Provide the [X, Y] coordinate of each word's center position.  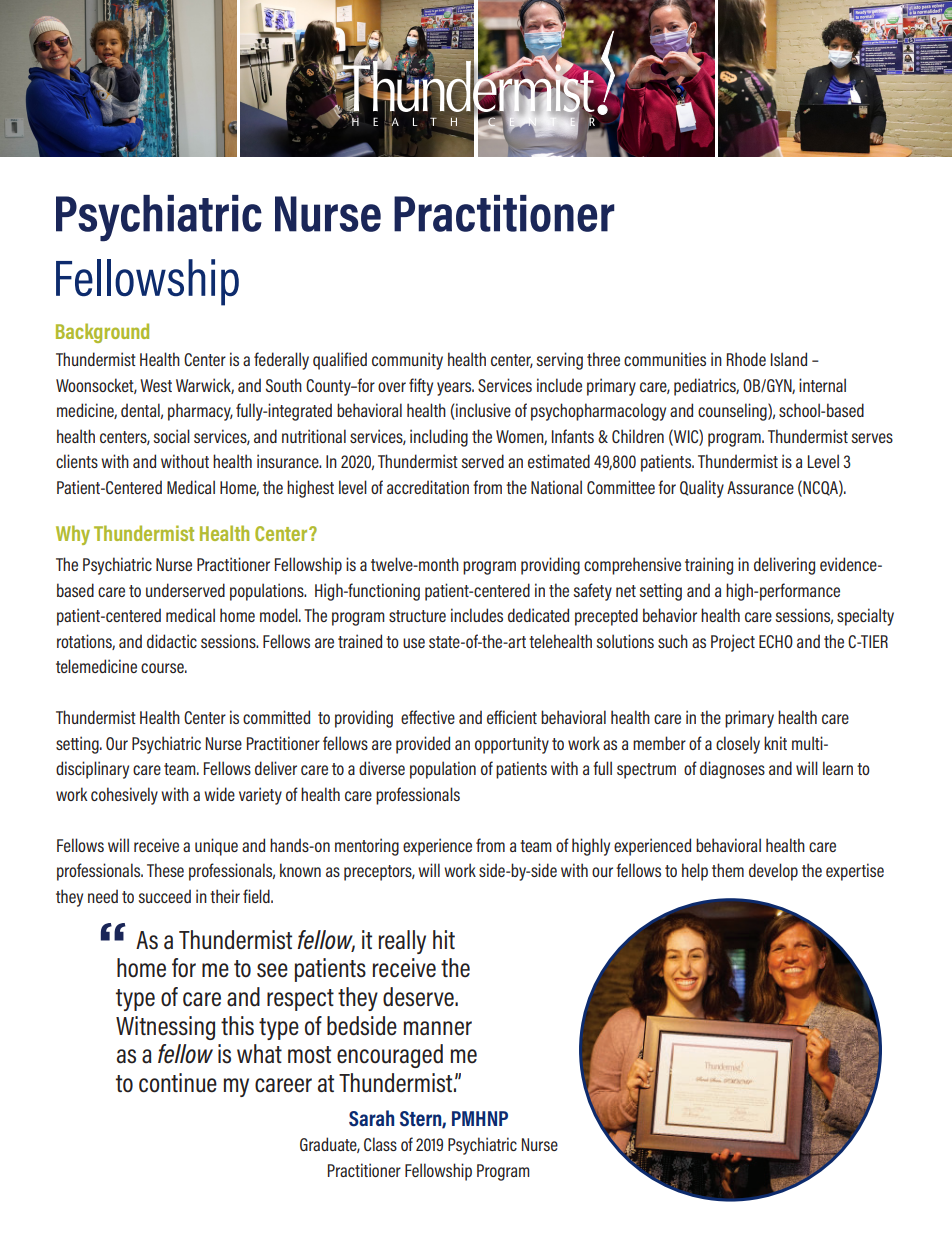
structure [417, 616]
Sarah [371, 1118]
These [165, 870]
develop [773, 872]
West [156, 385]
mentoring [367, 847]
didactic [172, 641]
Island [789, 359]
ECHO [776, 641]
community [407, 361]
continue [178, 1083]
